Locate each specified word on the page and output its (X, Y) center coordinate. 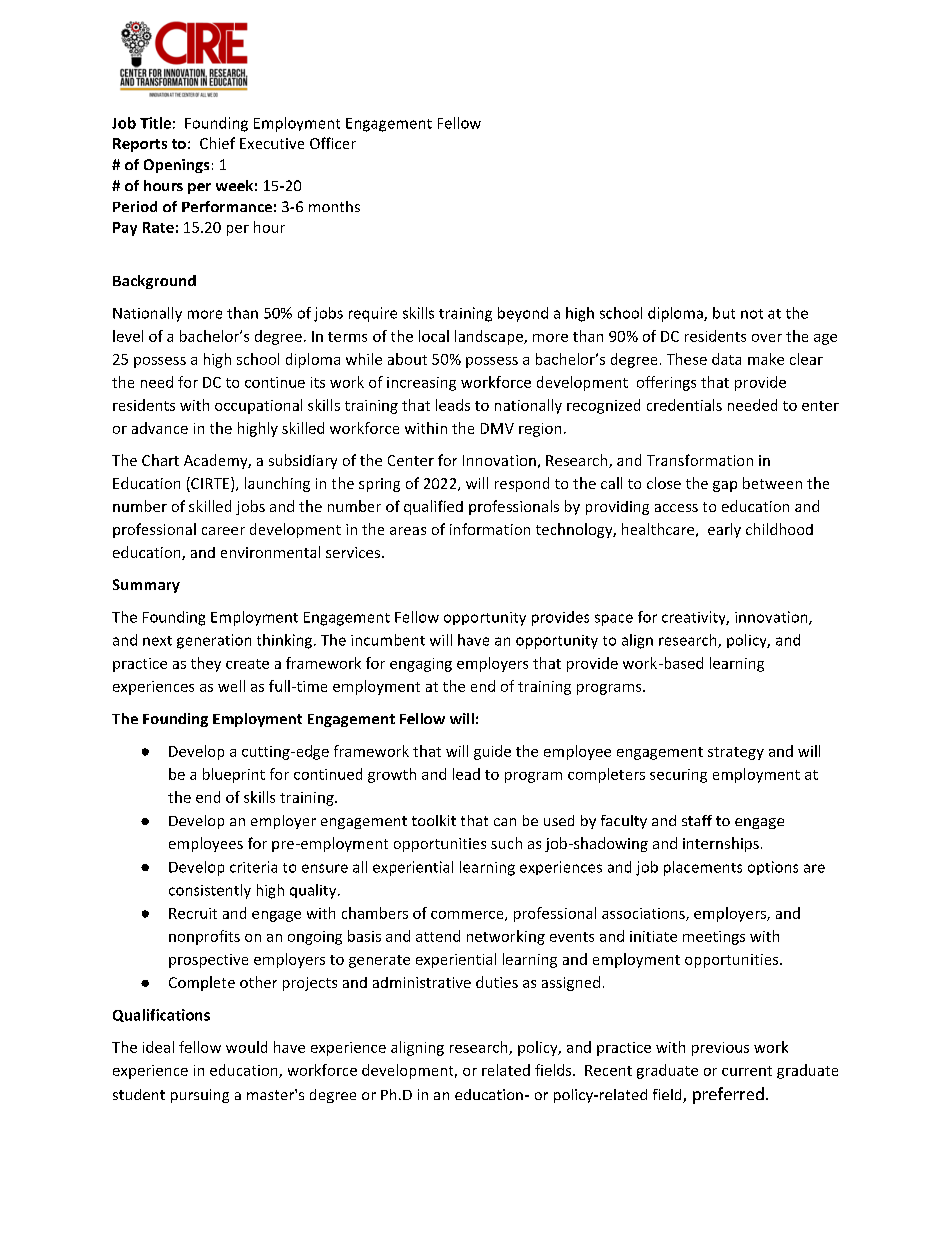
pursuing (200, 1096)
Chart (160, 460)
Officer (333, 143)
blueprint (234, 775)
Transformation (700, 460)
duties (497, 982)
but (724, 313)
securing (678, 776)
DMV (497, 428)
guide (492, 752)
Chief (217, 143)
